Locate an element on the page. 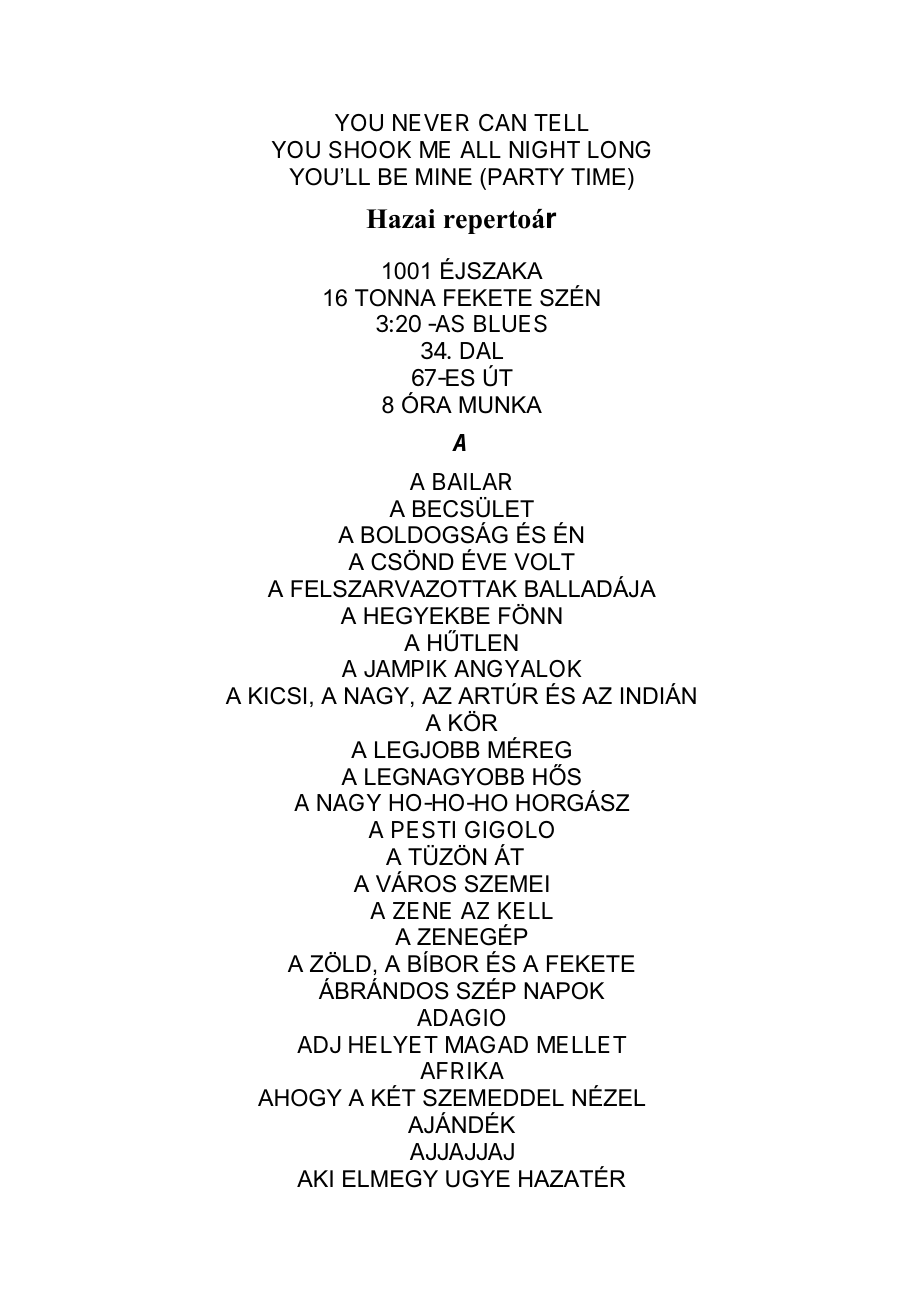  ADJ is located at coordinates (319, 1044).
